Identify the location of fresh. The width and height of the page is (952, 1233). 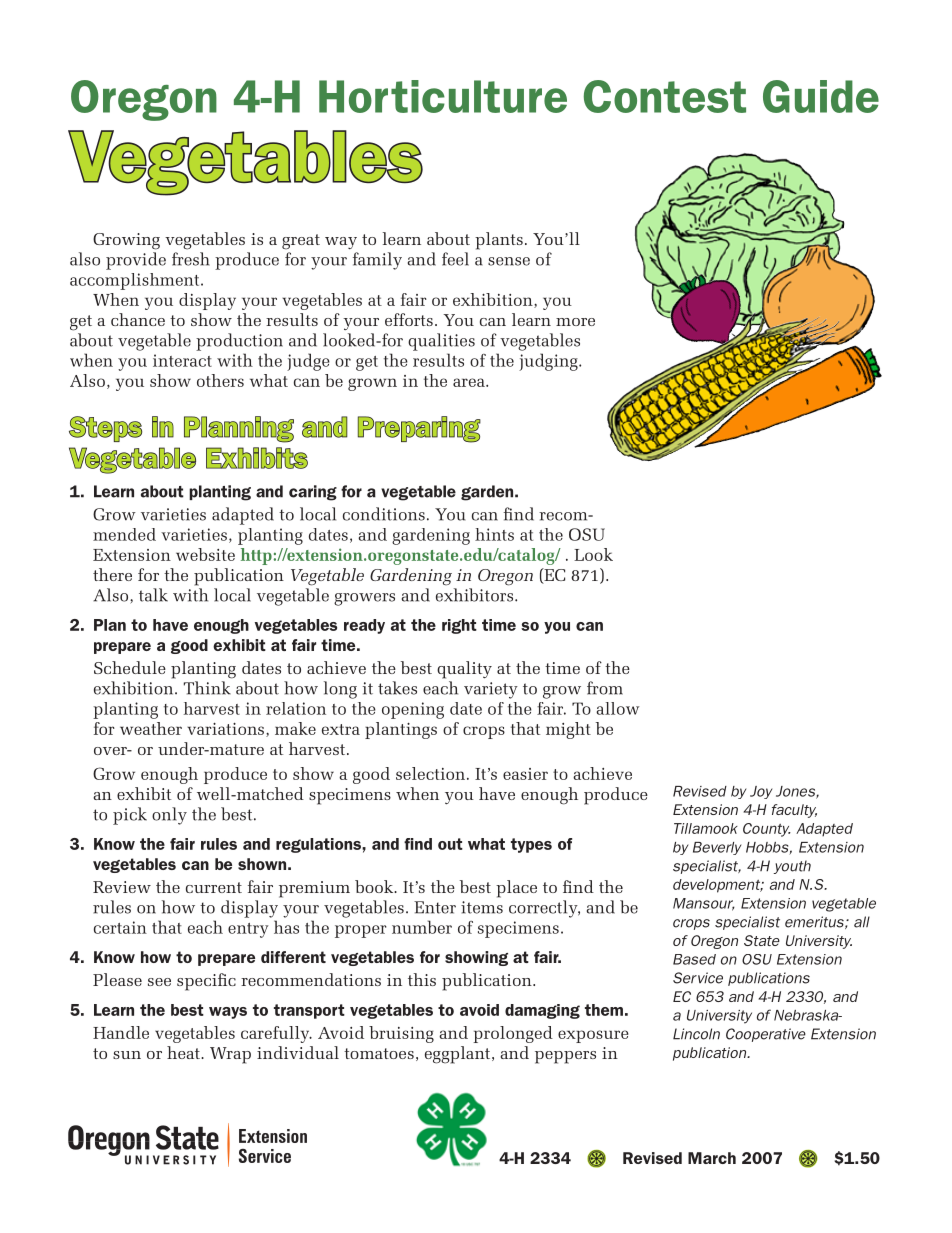
(191, 259).
